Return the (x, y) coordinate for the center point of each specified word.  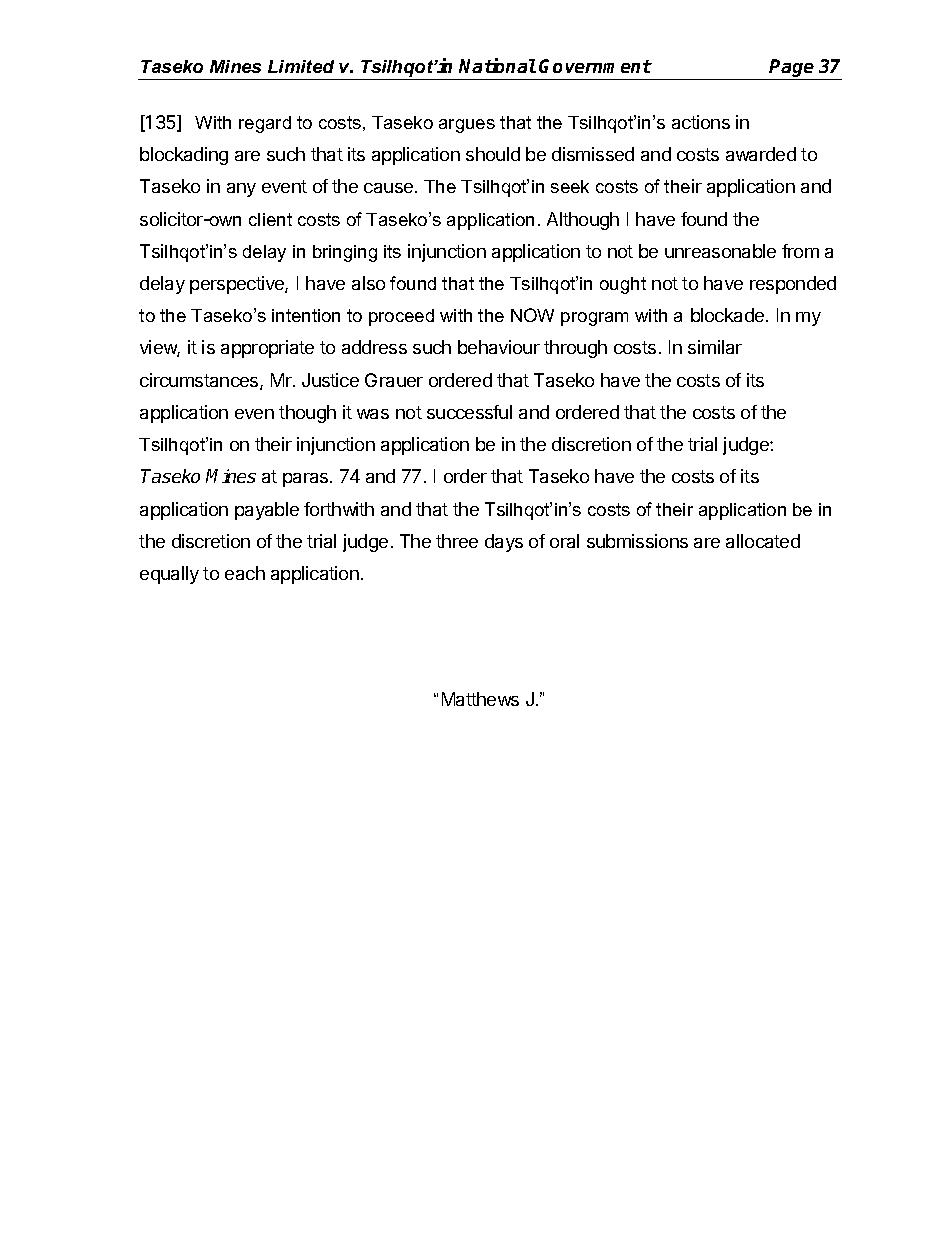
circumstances (200, 381)
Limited (301, 66)
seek (570, 186)
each (245, 573)
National (497, 65)
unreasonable (720, 251)
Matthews (480, 699)
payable (267, 511)
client (270, 219)
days (504, 543)
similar (715, 347)
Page (792, 69)
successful (469, 412)
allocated (763, 541)
